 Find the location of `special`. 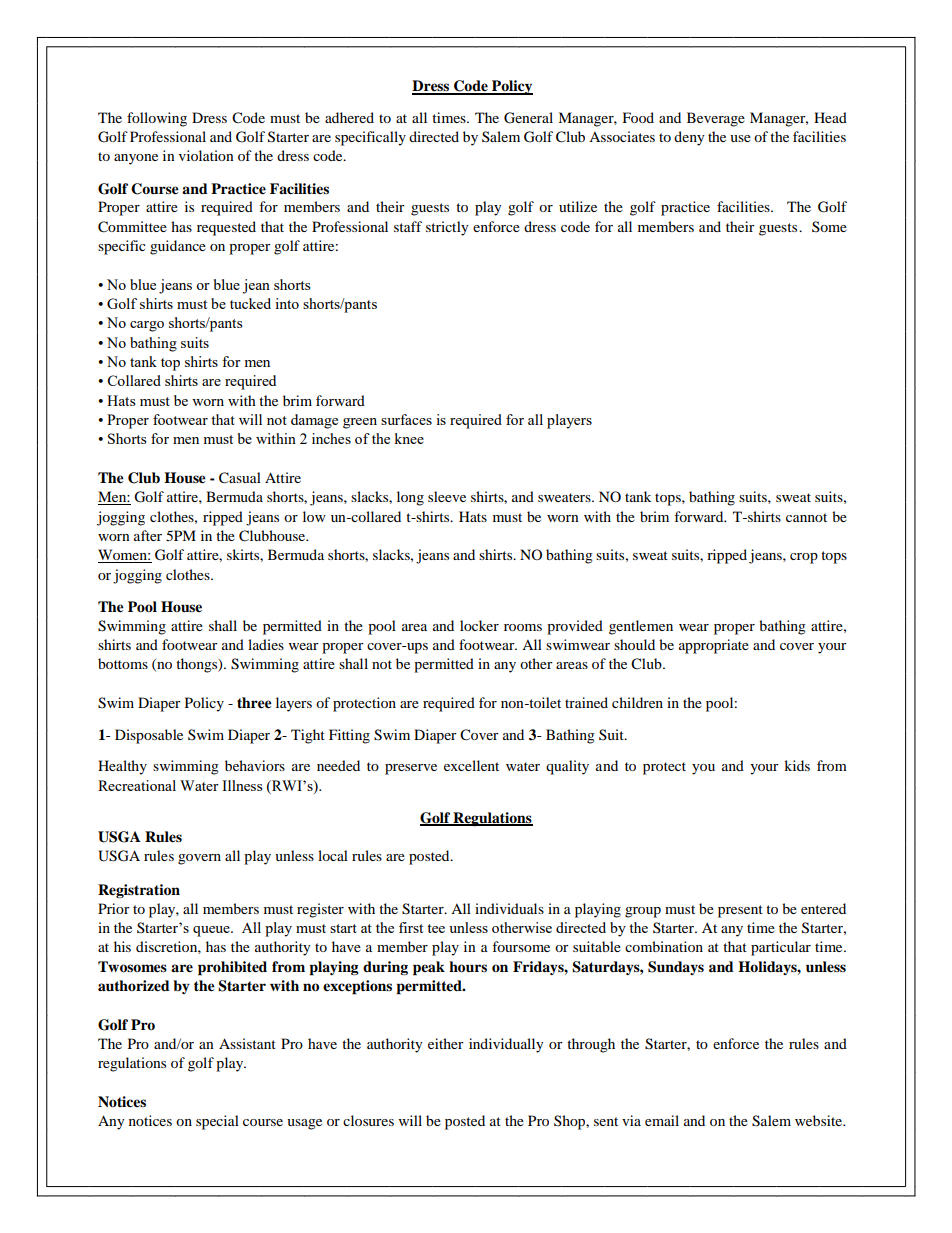

special is located at coordinates (217, 1122).
